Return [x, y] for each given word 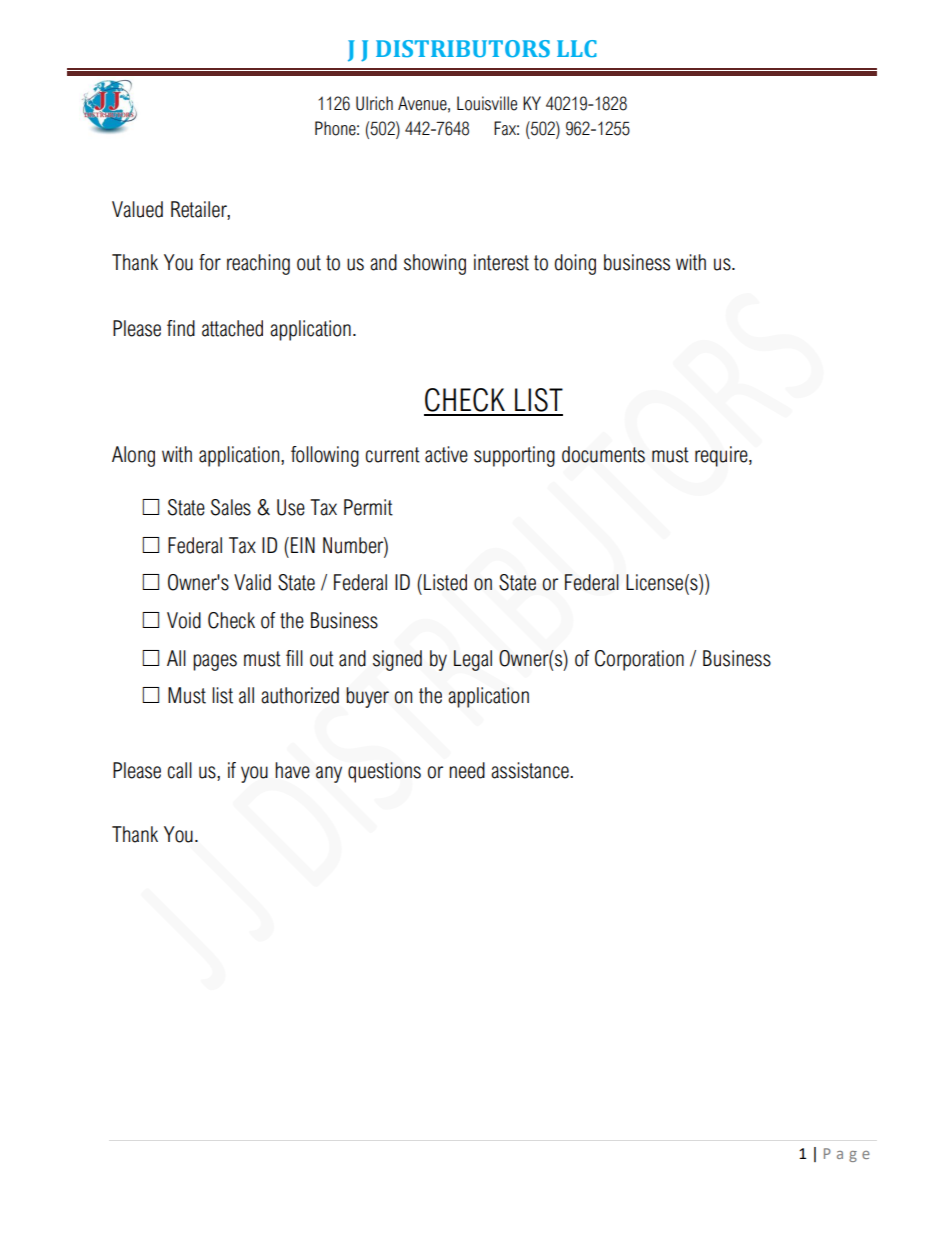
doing [575, 264]
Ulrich [374, 103]
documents [603, 454]
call [180, 770]
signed [397, 660]
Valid [252, 582]
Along [133, 456]
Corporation [639, 660]
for [210, 262]
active [446, 454]
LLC [577, 48]
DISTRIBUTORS [463, 49]
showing [435, 264]
